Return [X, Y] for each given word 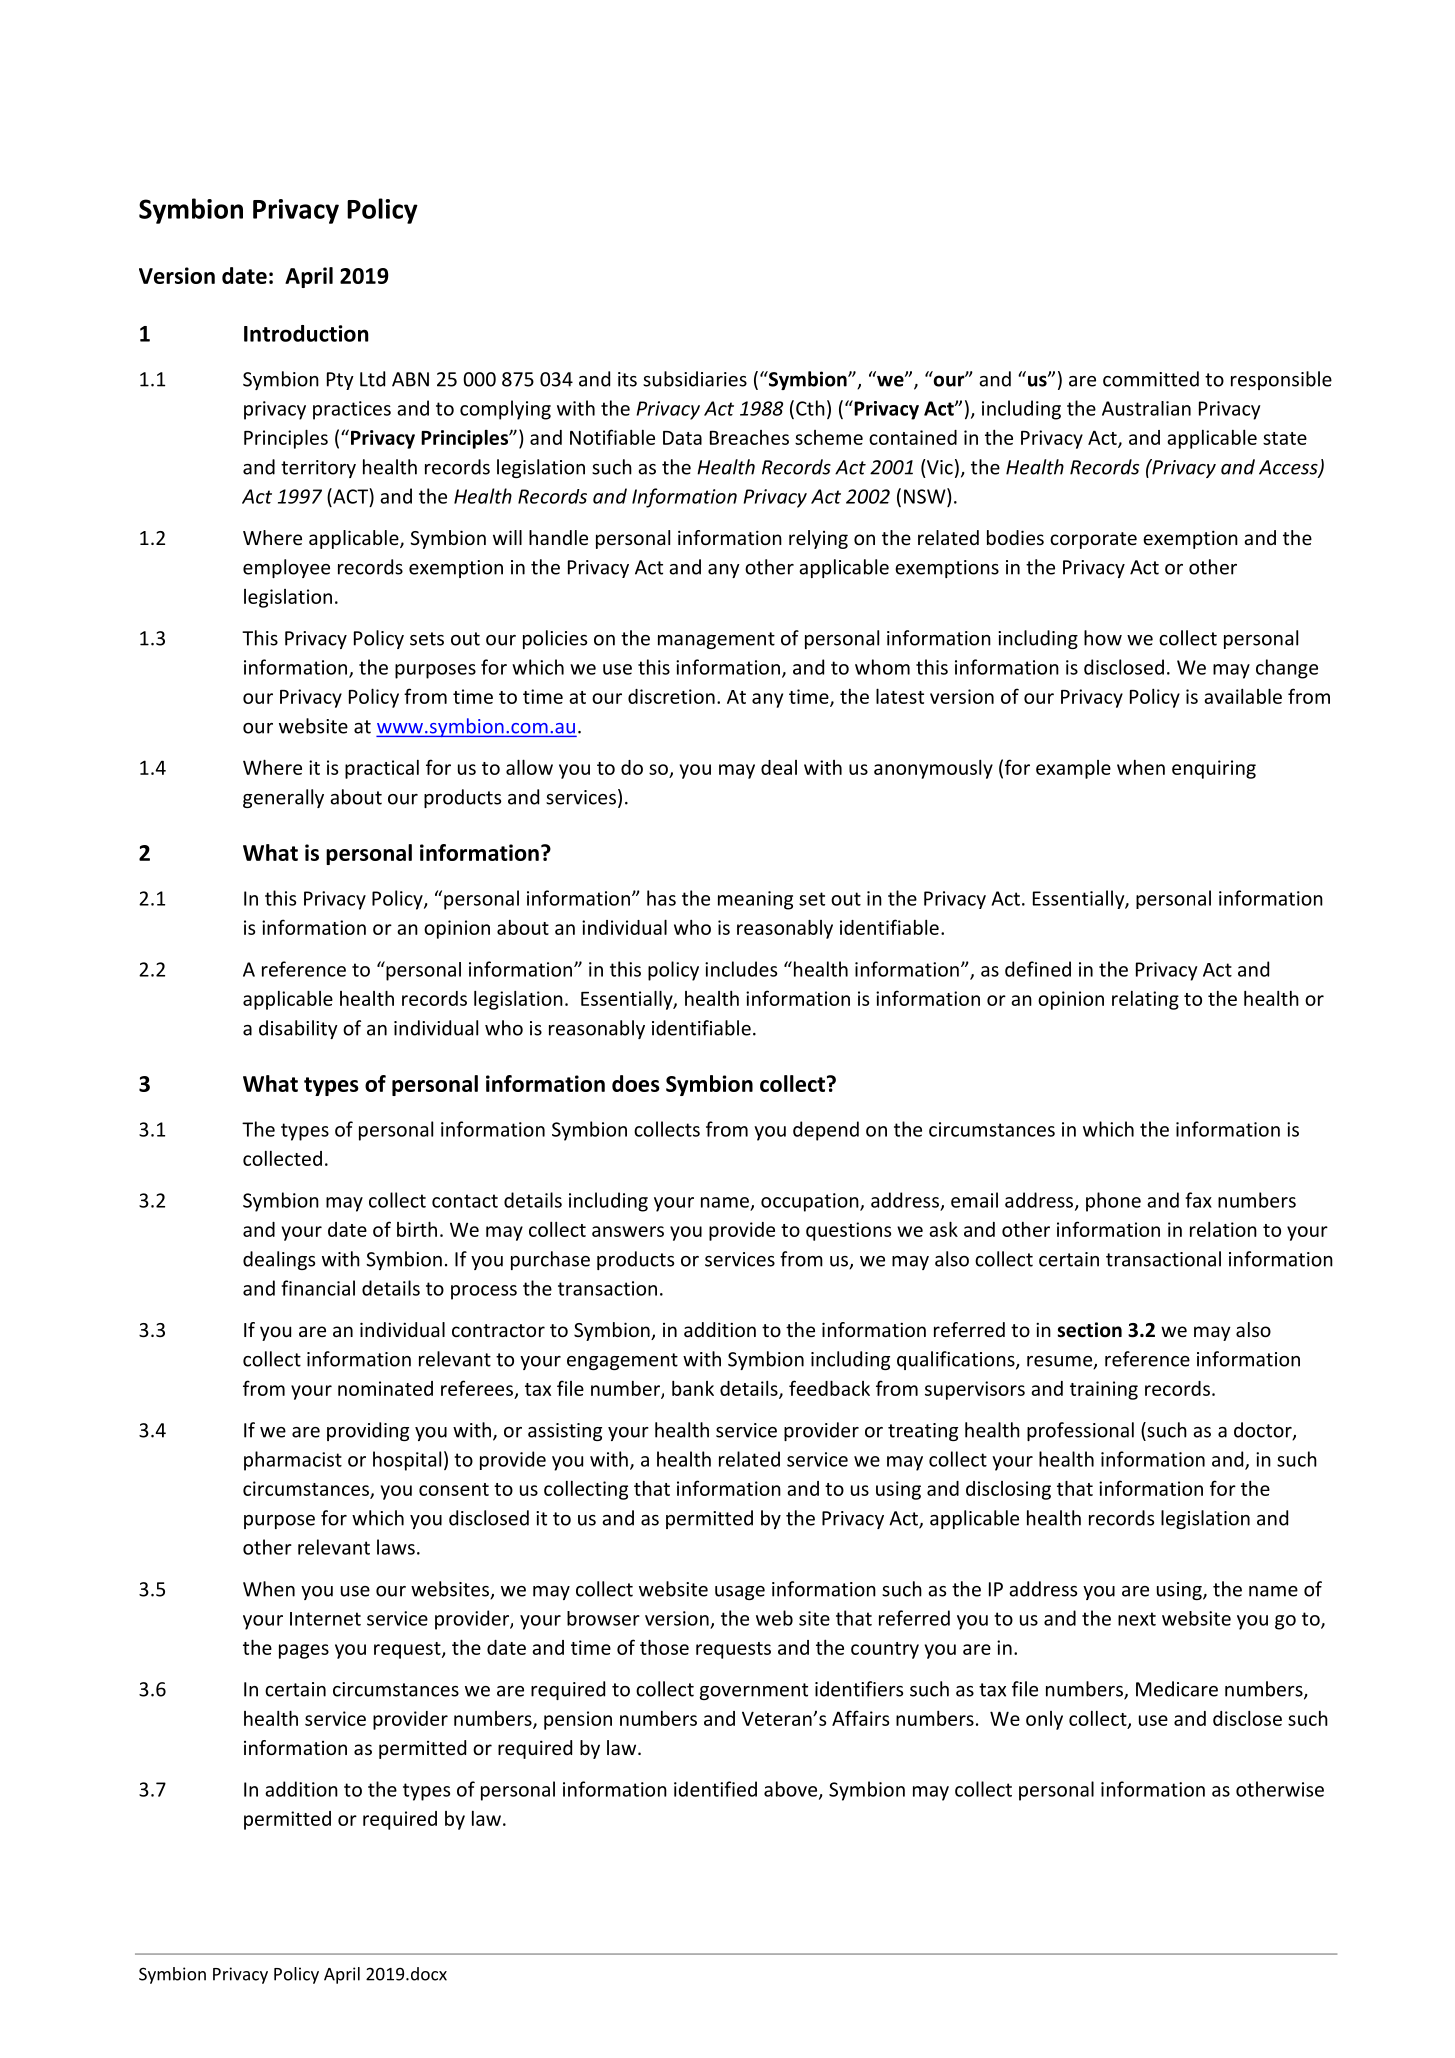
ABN [410, 379]
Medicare [1177, 1689]
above [792, 1790]
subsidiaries [695, 379]
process [484, 1292]
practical [382, 769]
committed [1151, 379]
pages [304, 1651]
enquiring [1214, 769]
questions [848, 1231]
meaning [755, 900]
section [1089, 1330]
